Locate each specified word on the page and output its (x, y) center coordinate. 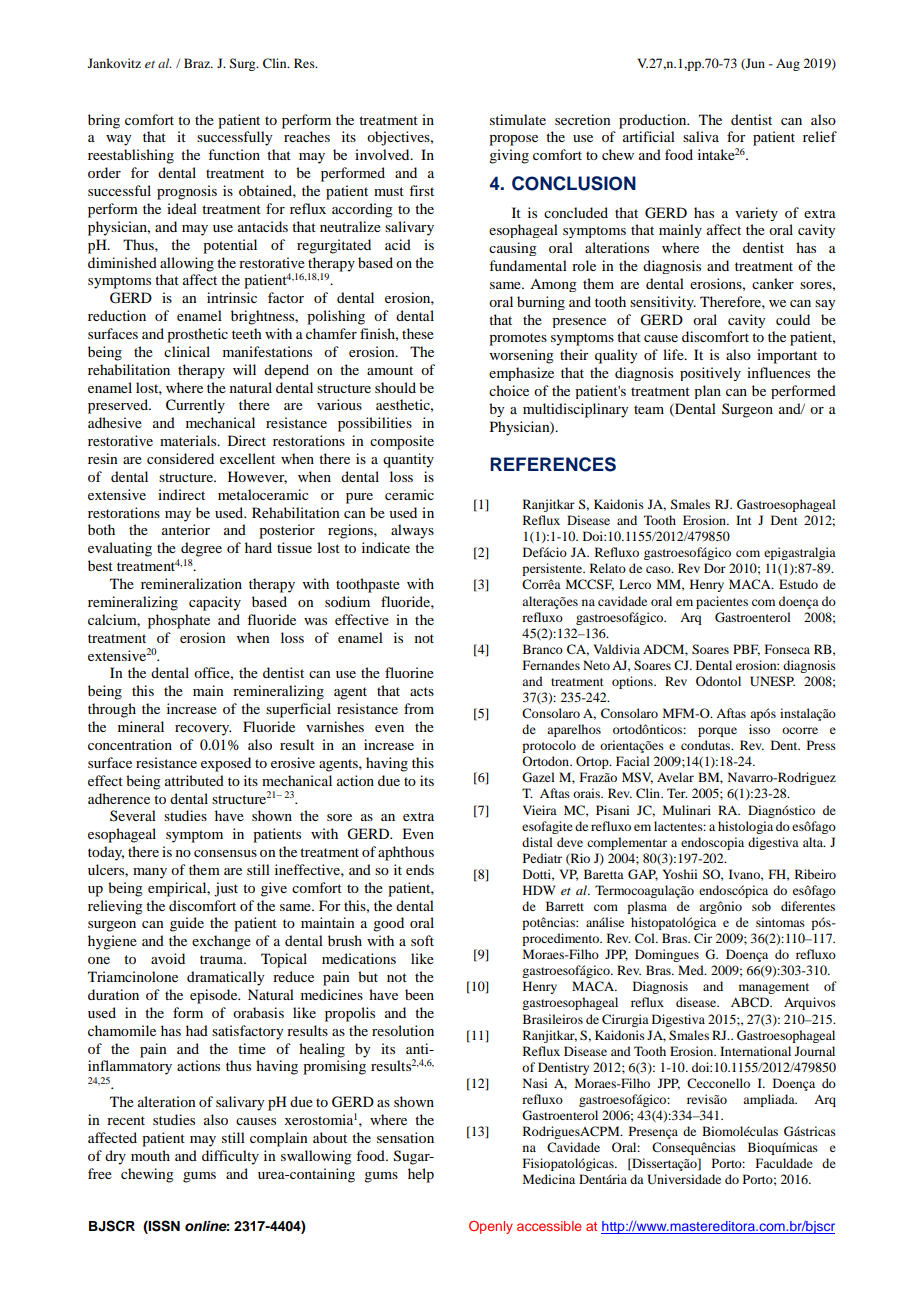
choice (509, 390)
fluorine (409, 672)
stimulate (518, 119)
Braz (198, 63)
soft (422, 940)
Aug (788, 65)
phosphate (179, 621)
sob (761, 906)
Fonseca (787, 649)
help (421, 1175)
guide (187, 924)
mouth (150, 1155)
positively (710, 374)
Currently (195, 406)
